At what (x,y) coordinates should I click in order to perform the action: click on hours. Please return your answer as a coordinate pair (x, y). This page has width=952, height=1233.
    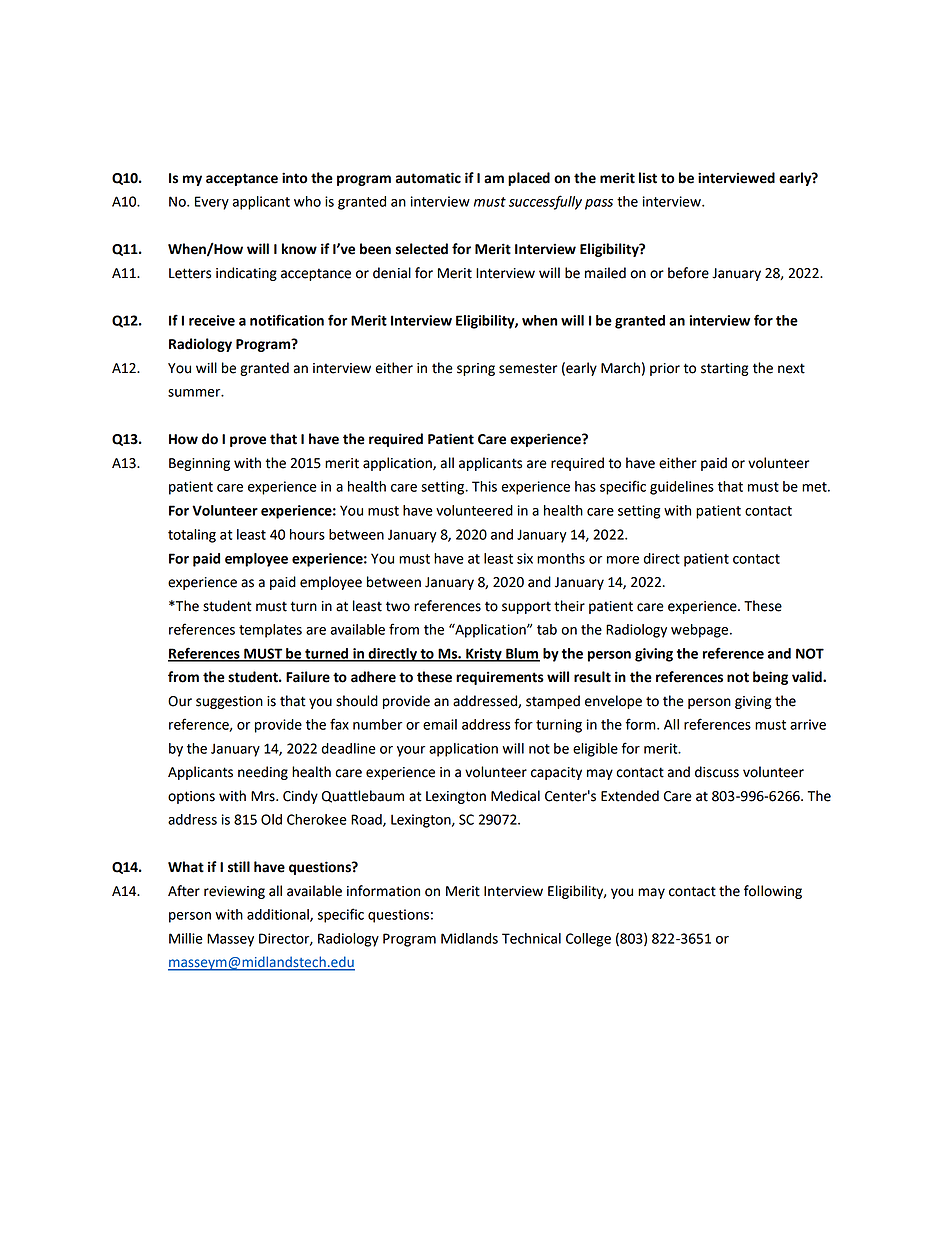
    Looking at the image, I should click on (307, 534).
